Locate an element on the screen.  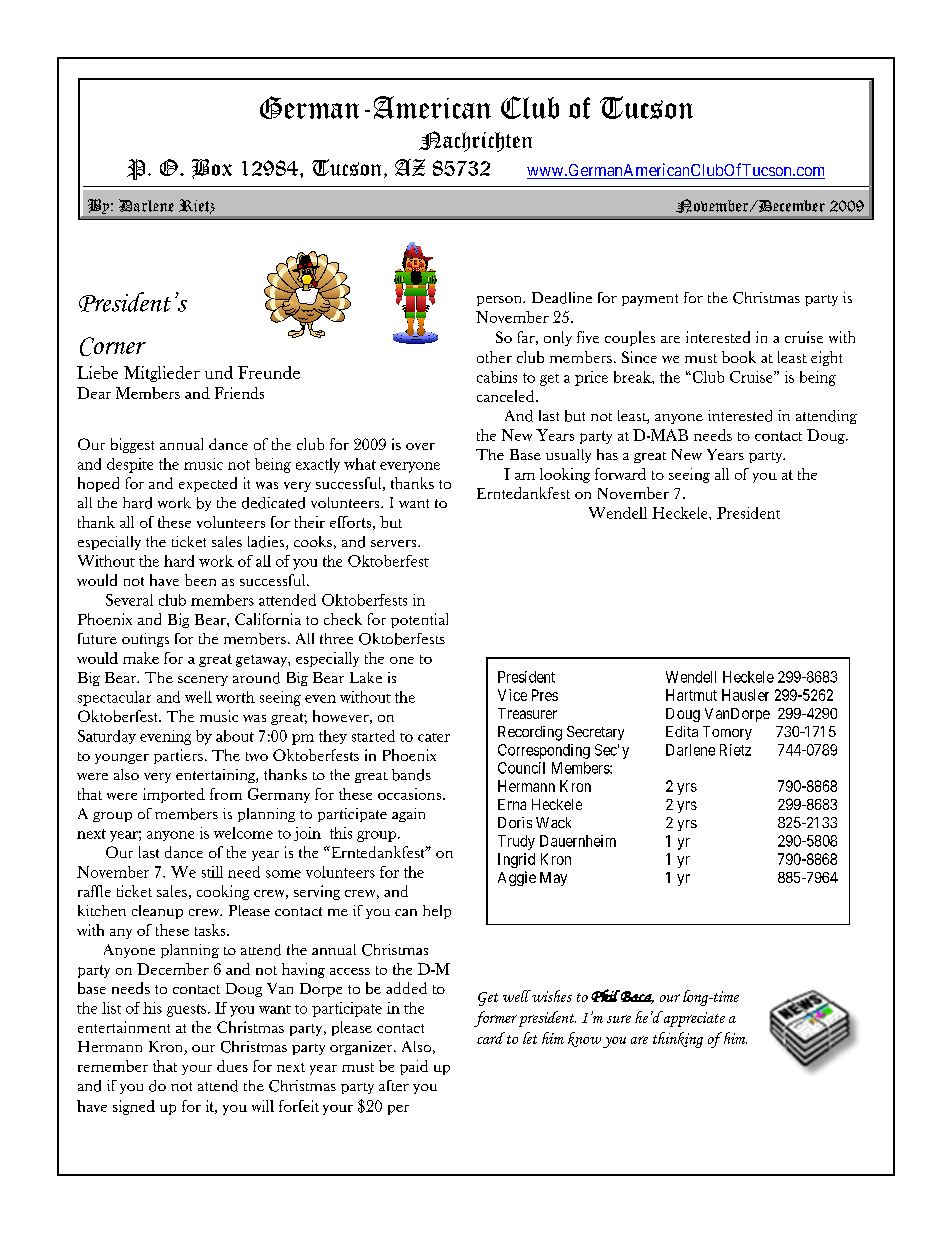
Box is located at coordinates (212, 169).
